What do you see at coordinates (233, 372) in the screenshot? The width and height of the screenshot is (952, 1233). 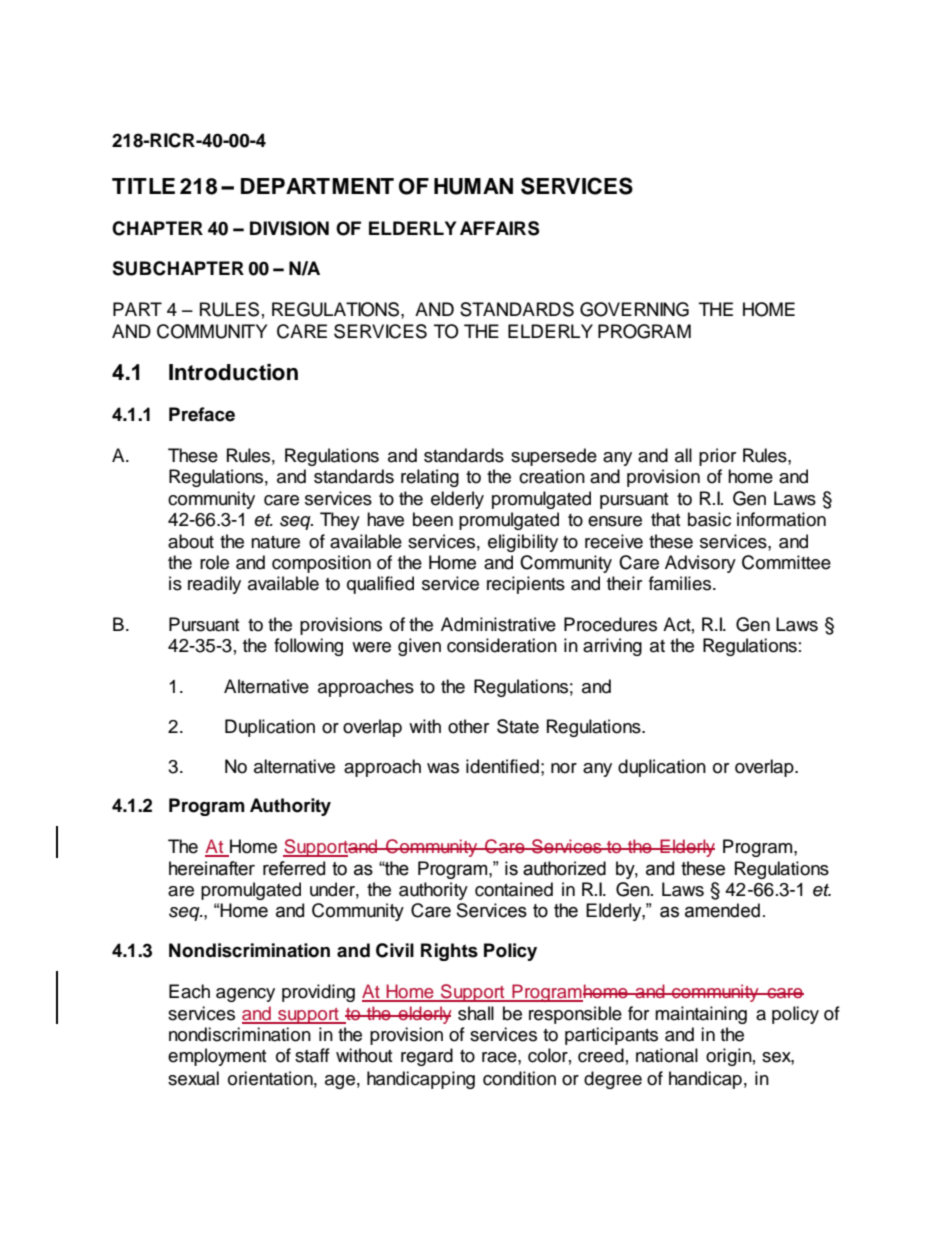 I see `Introduction` at bounding box center [233, 372].
